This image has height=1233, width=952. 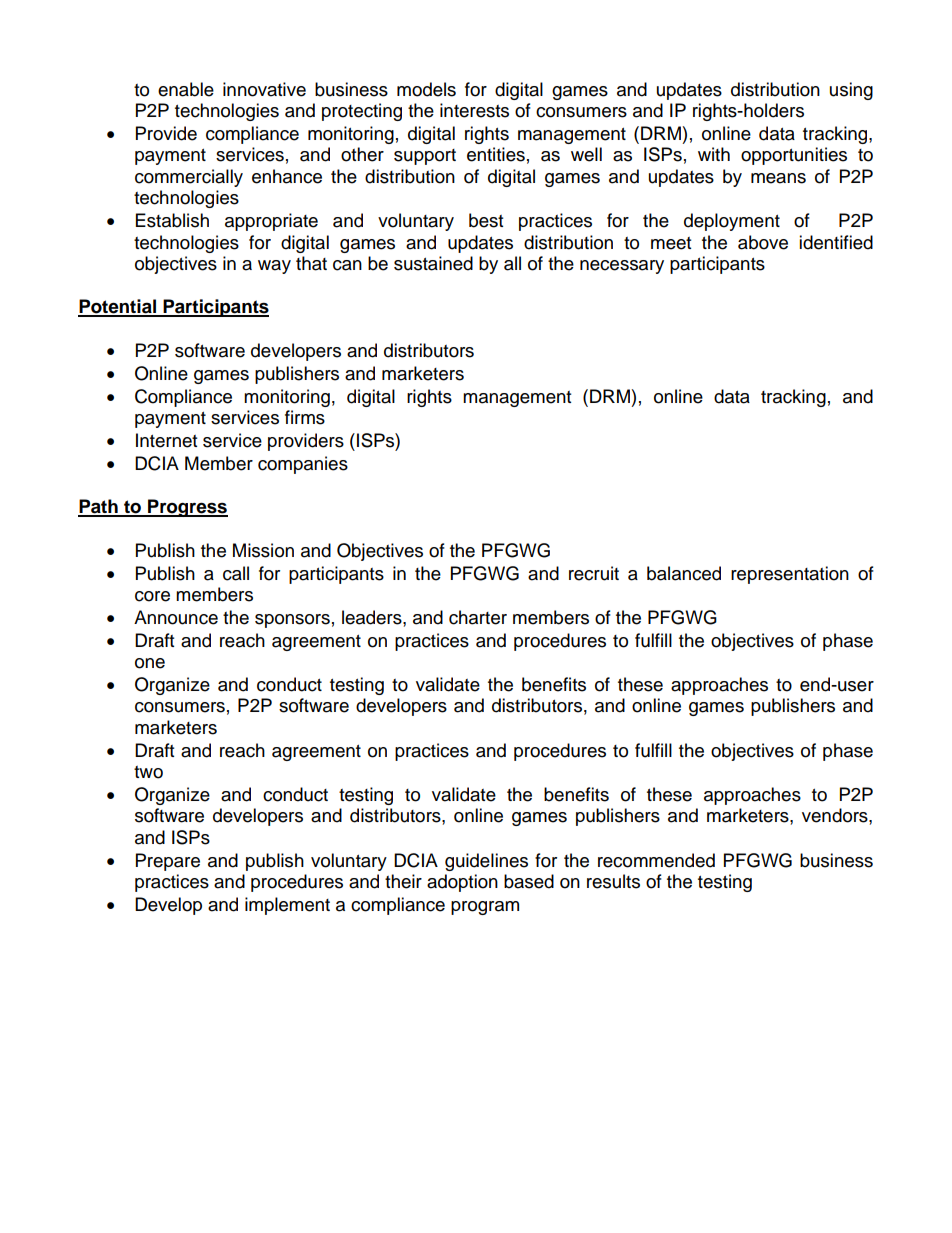 What do you see at coordinates (186, 89) in the image?
I see `enable` at bounding box center [186, 89].
